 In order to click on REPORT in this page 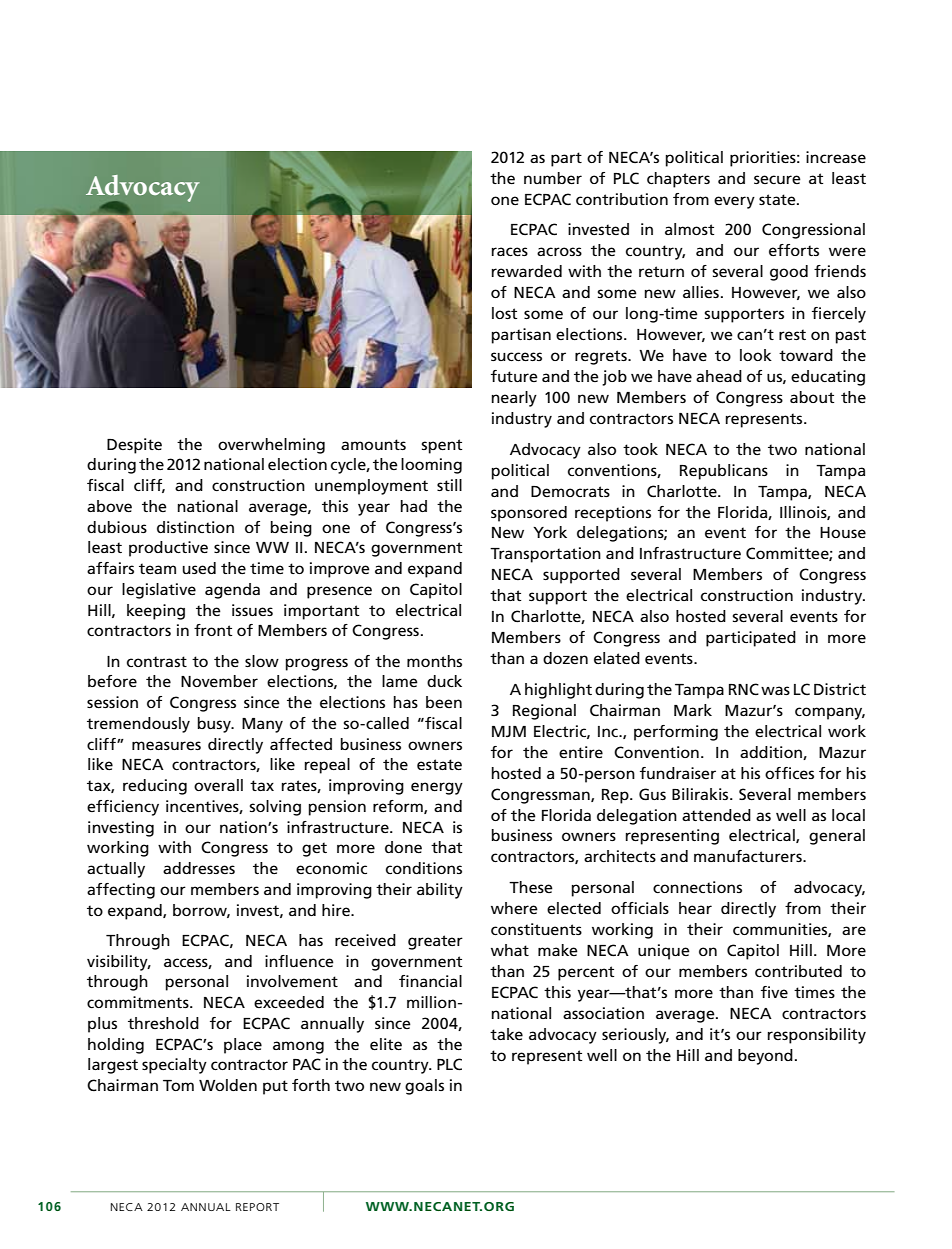, I will do `click(257, 1207)`.
